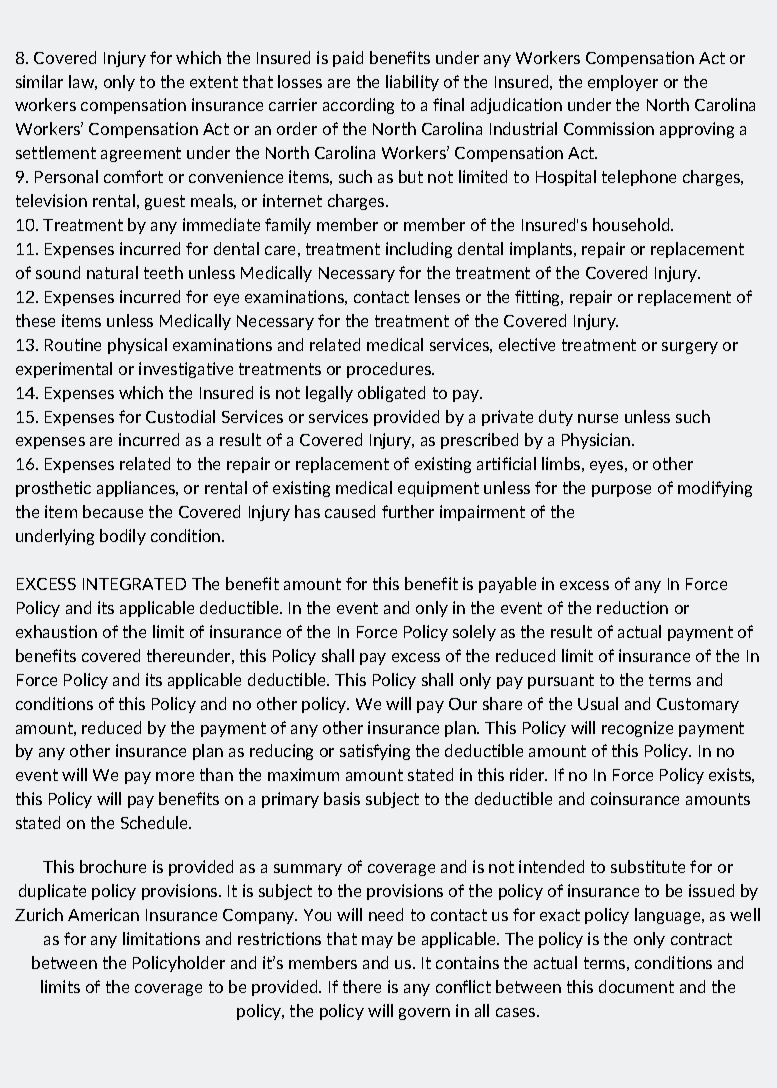 The height and width of the image is (1088, 777). I want to click on purpose, so click(621, 491).
